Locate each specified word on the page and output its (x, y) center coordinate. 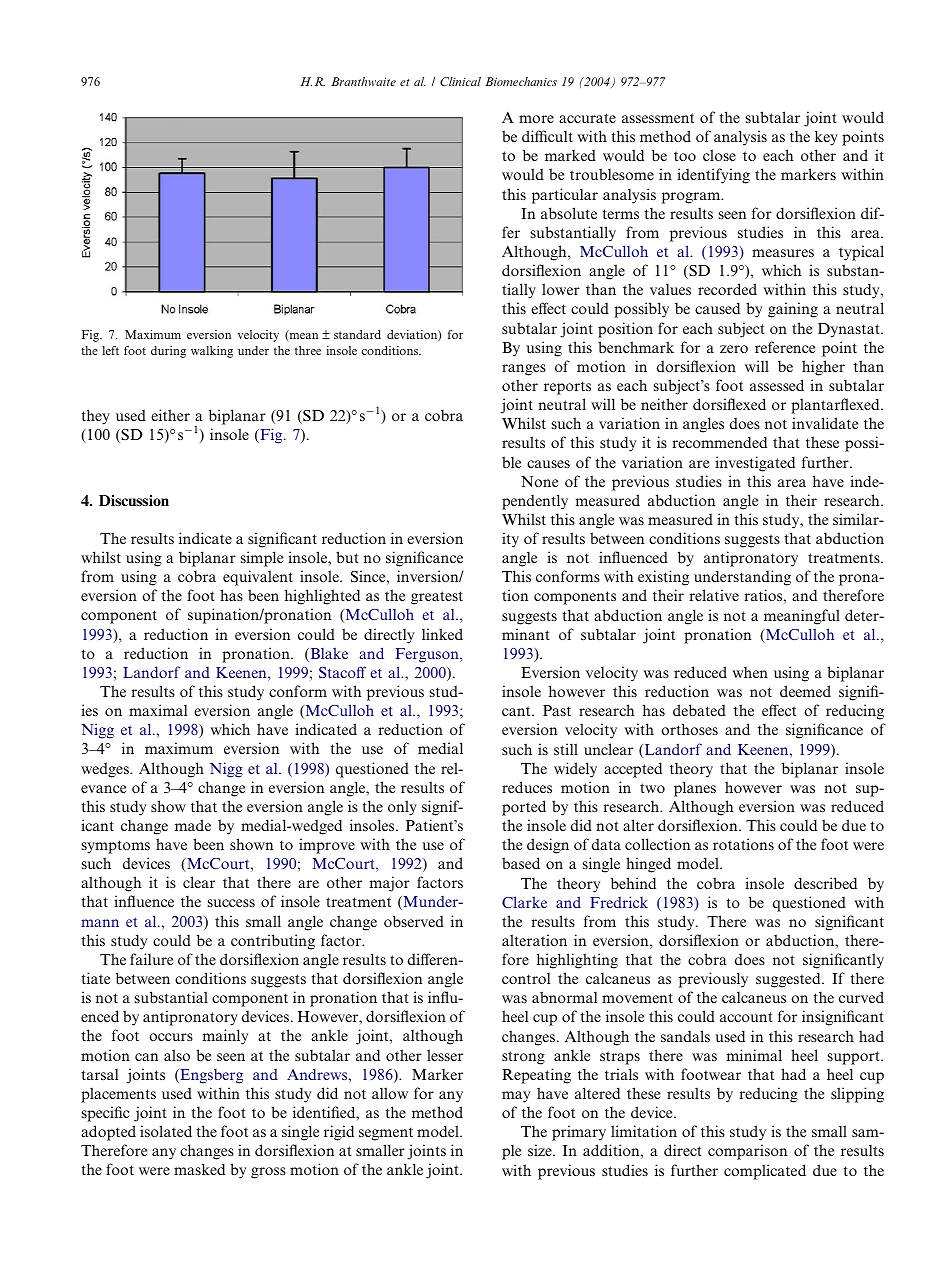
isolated (166, 1131)
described (825, 883)
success (231, 903)
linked (442, 634)
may (516, 1097)
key (826, 138)
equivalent (258, 578)
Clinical (460, 81)
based (521, 863)
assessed (777, 385)
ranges (524, 370)
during (168, 352)
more (536, 119)
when (750, 672)
